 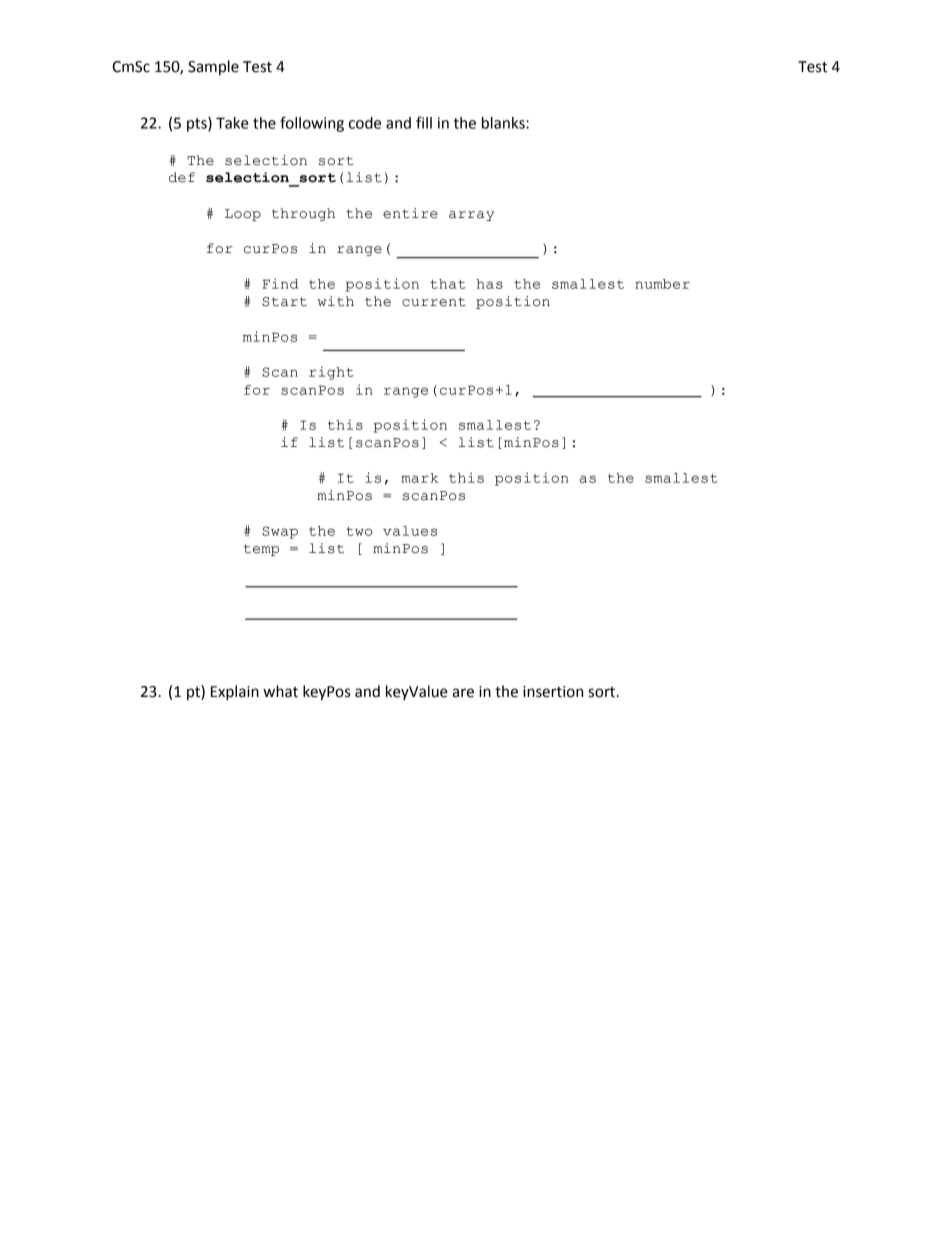 I want to click on blanks, so click(x=504, y=123).
